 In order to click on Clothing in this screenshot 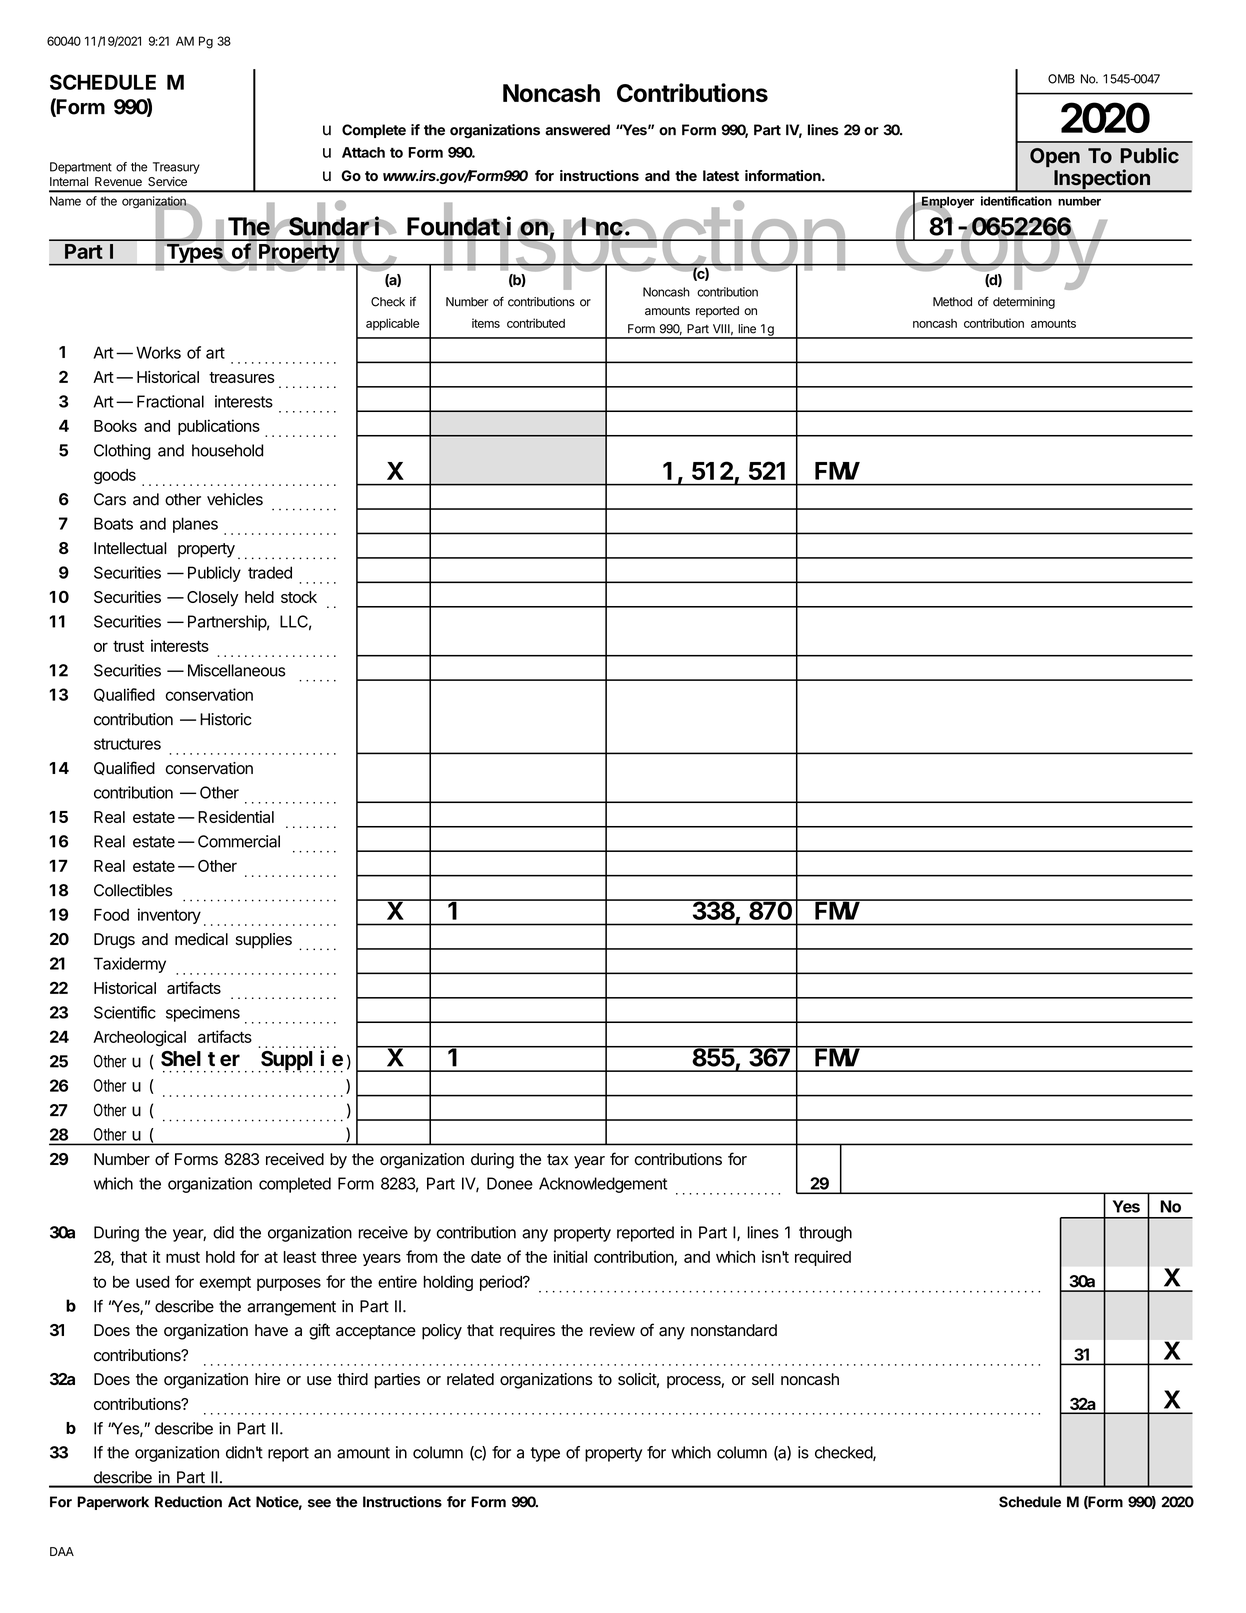, I will do `click(122, 452)`.
